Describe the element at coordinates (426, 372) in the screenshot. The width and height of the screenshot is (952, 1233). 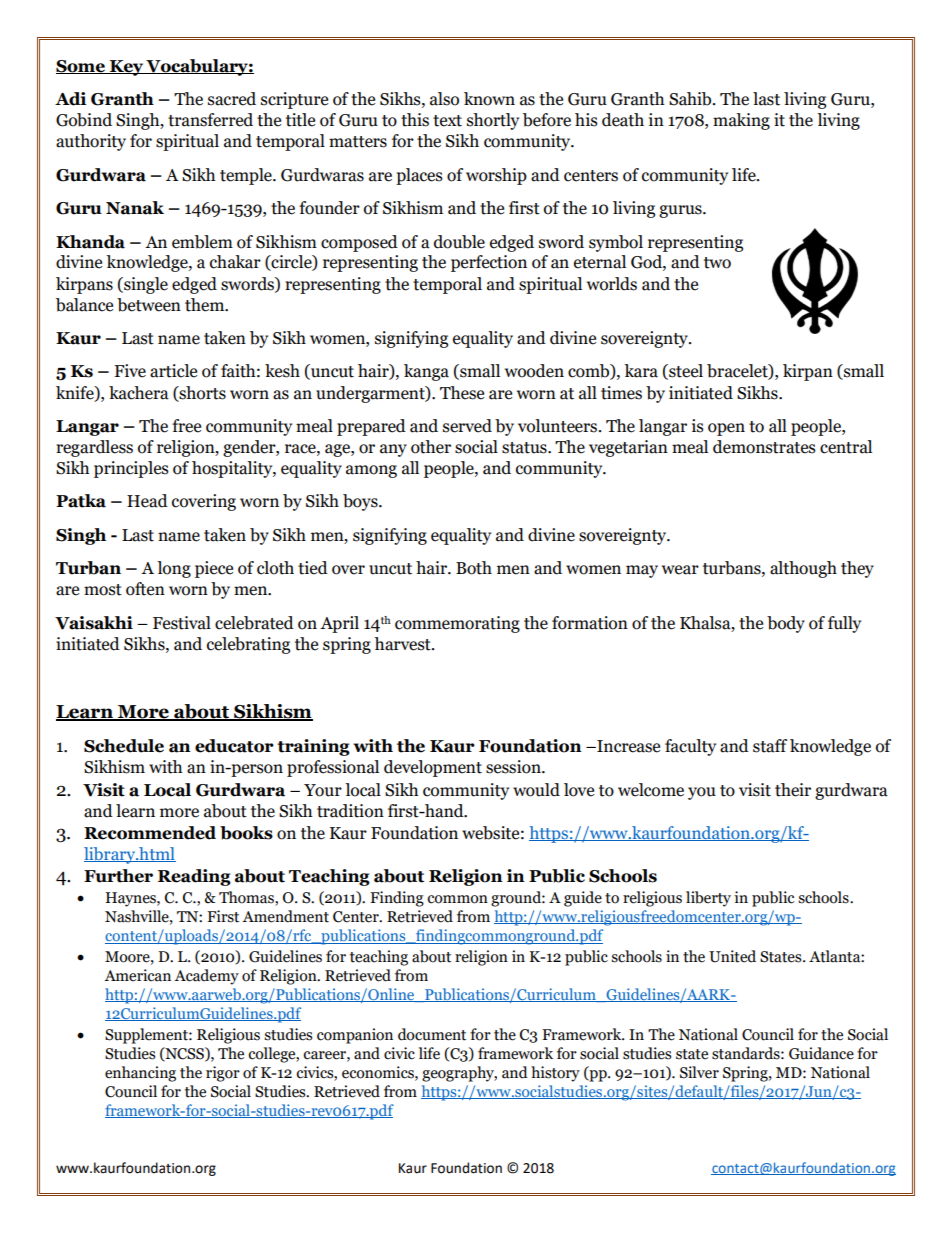
I see `kanga` at that location.
